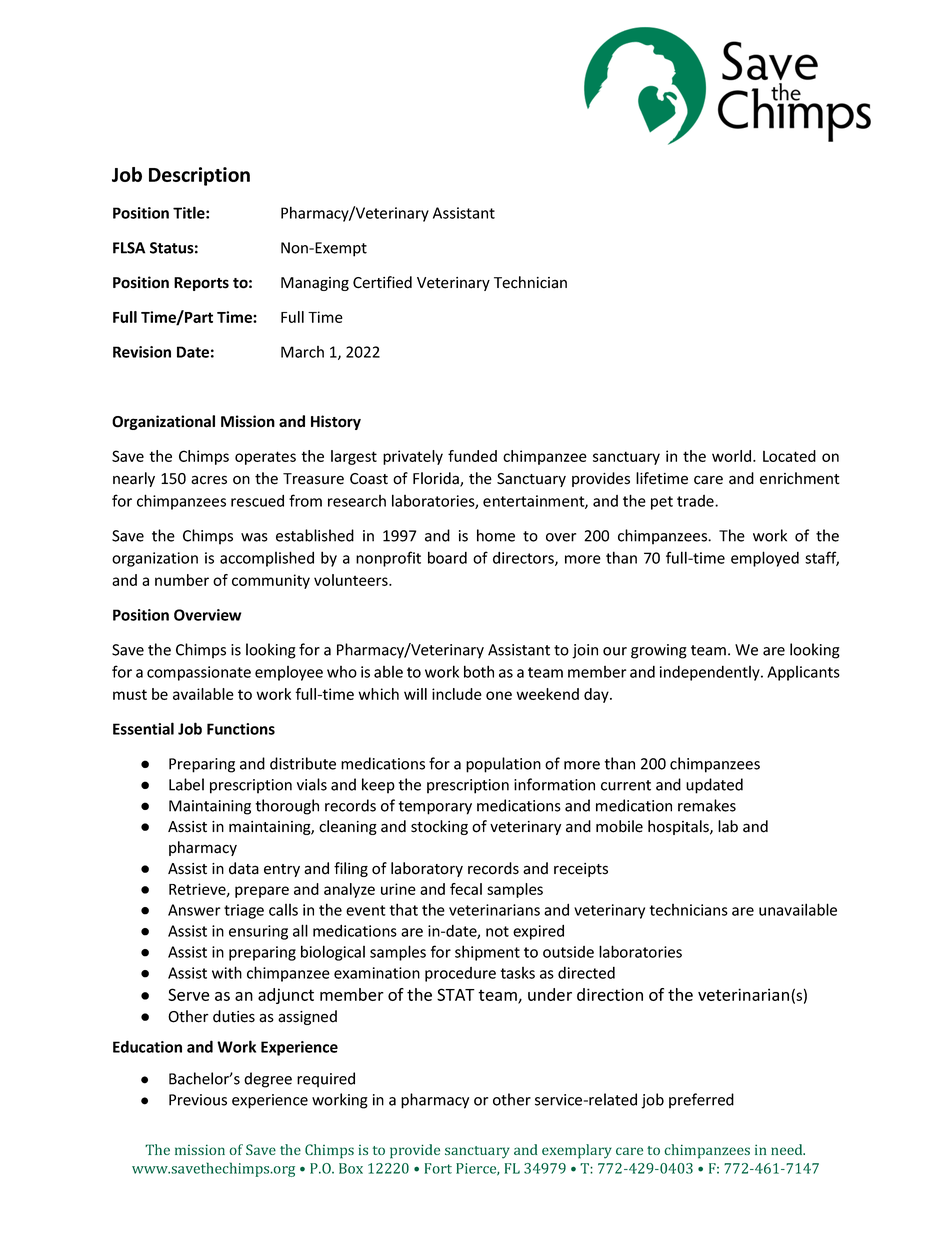 The width and height of the document is (952, 1233). Describe the element at coordinates (503, 765) in the document. I see `population` at that location.
